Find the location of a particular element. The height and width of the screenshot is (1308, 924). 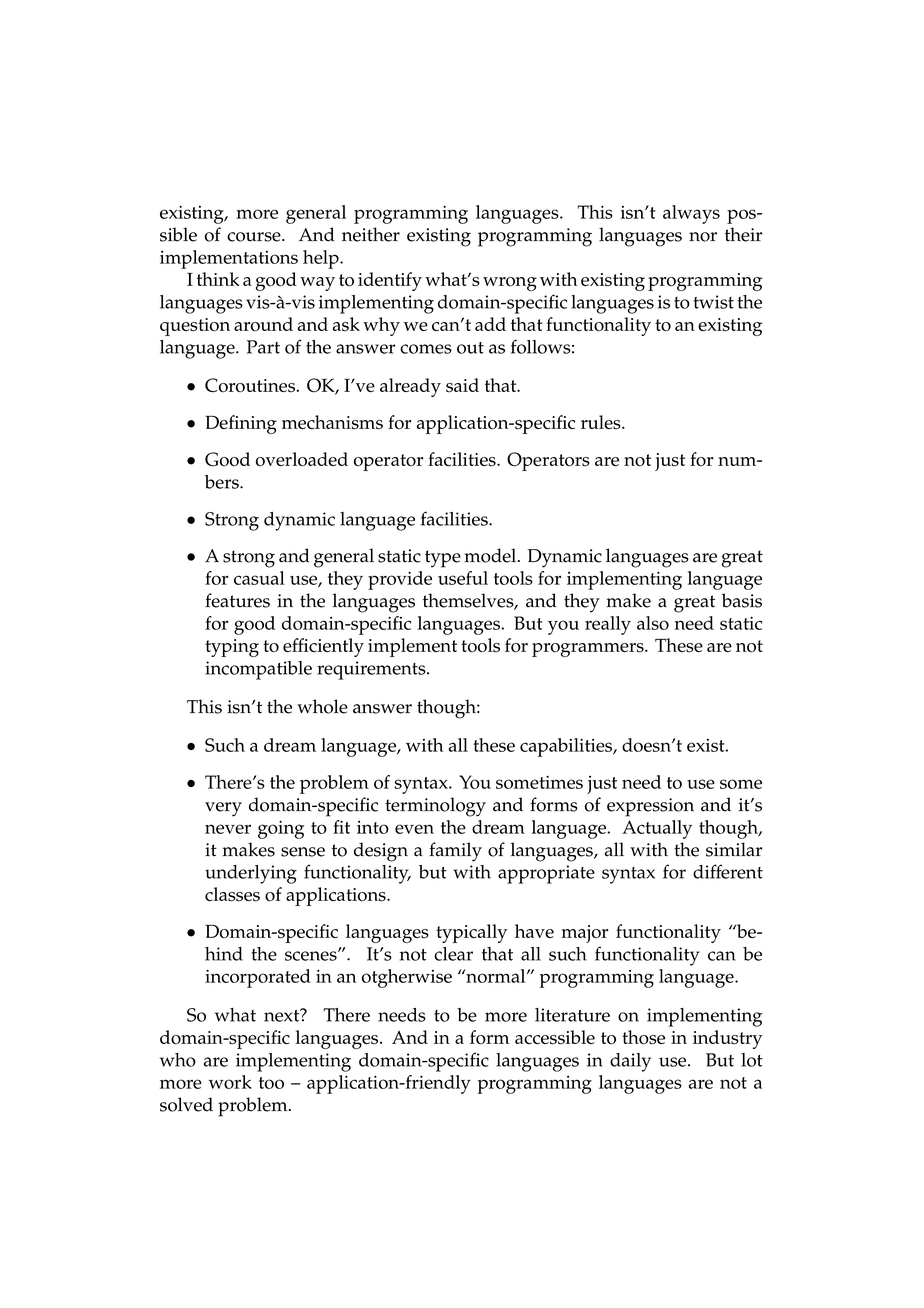

requirements is located at coordinates (372, 670).
